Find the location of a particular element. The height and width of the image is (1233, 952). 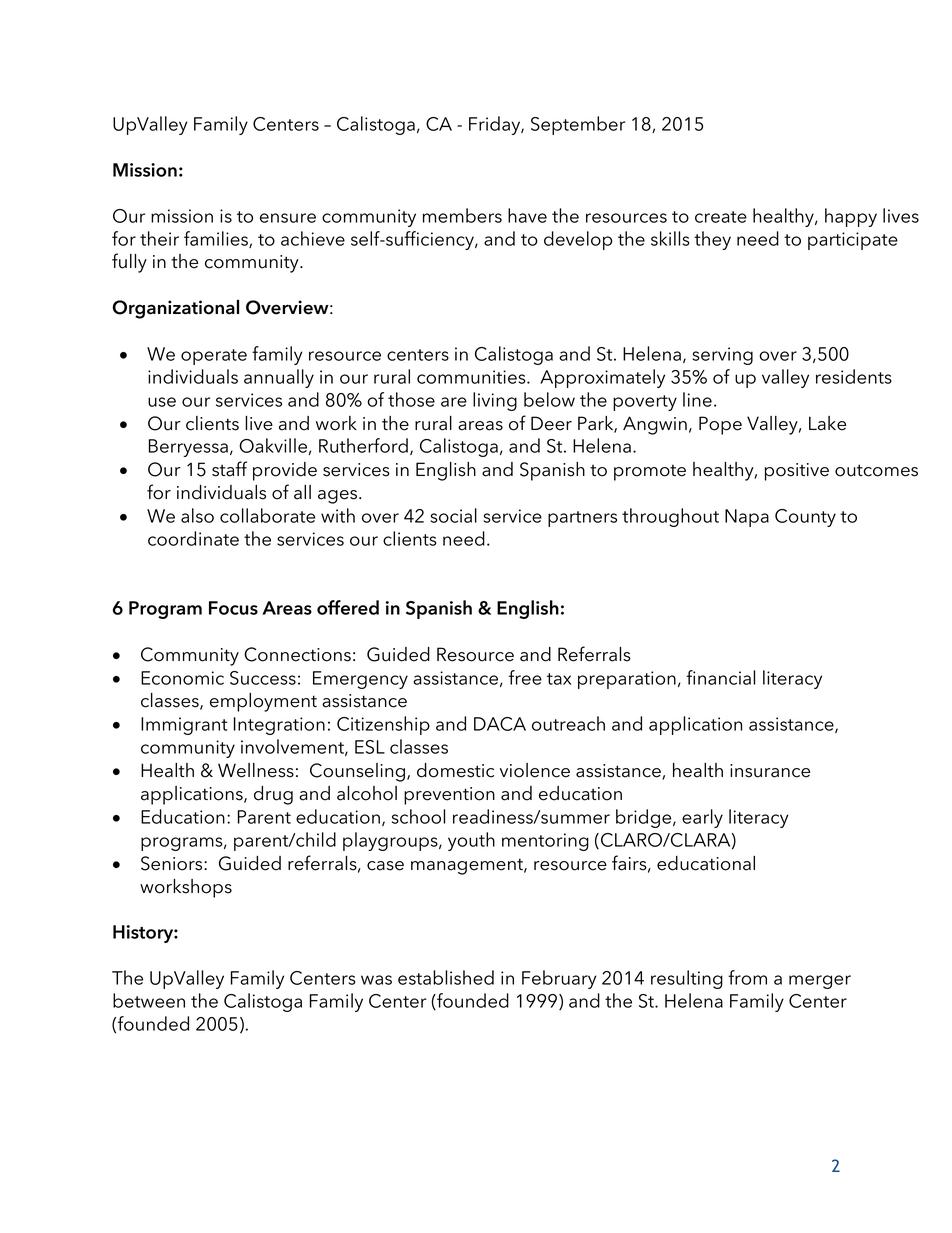

County is located at coordinates (805, 518).
